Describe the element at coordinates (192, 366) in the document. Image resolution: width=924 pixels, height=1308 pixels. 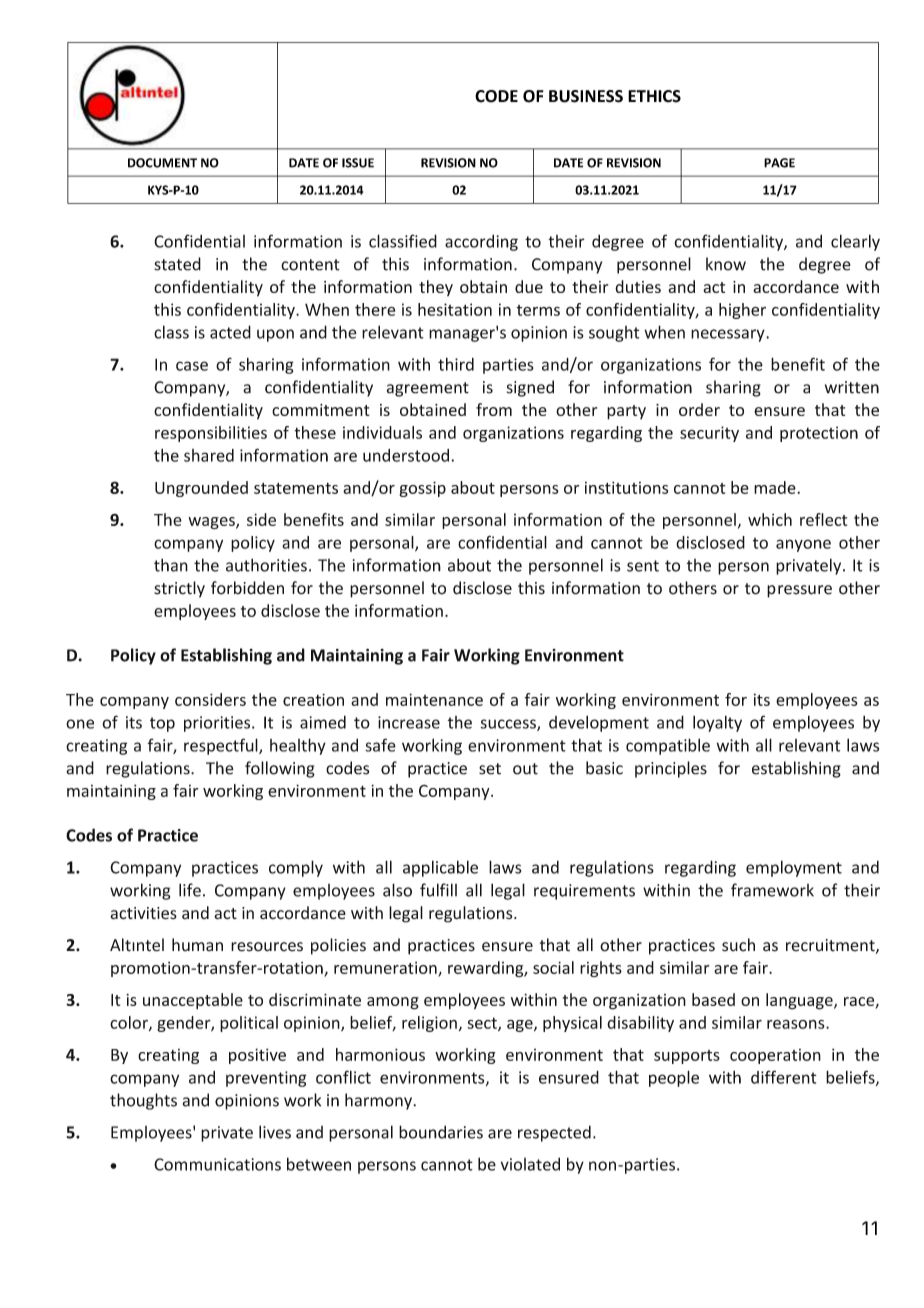
I see `case` at that location.
